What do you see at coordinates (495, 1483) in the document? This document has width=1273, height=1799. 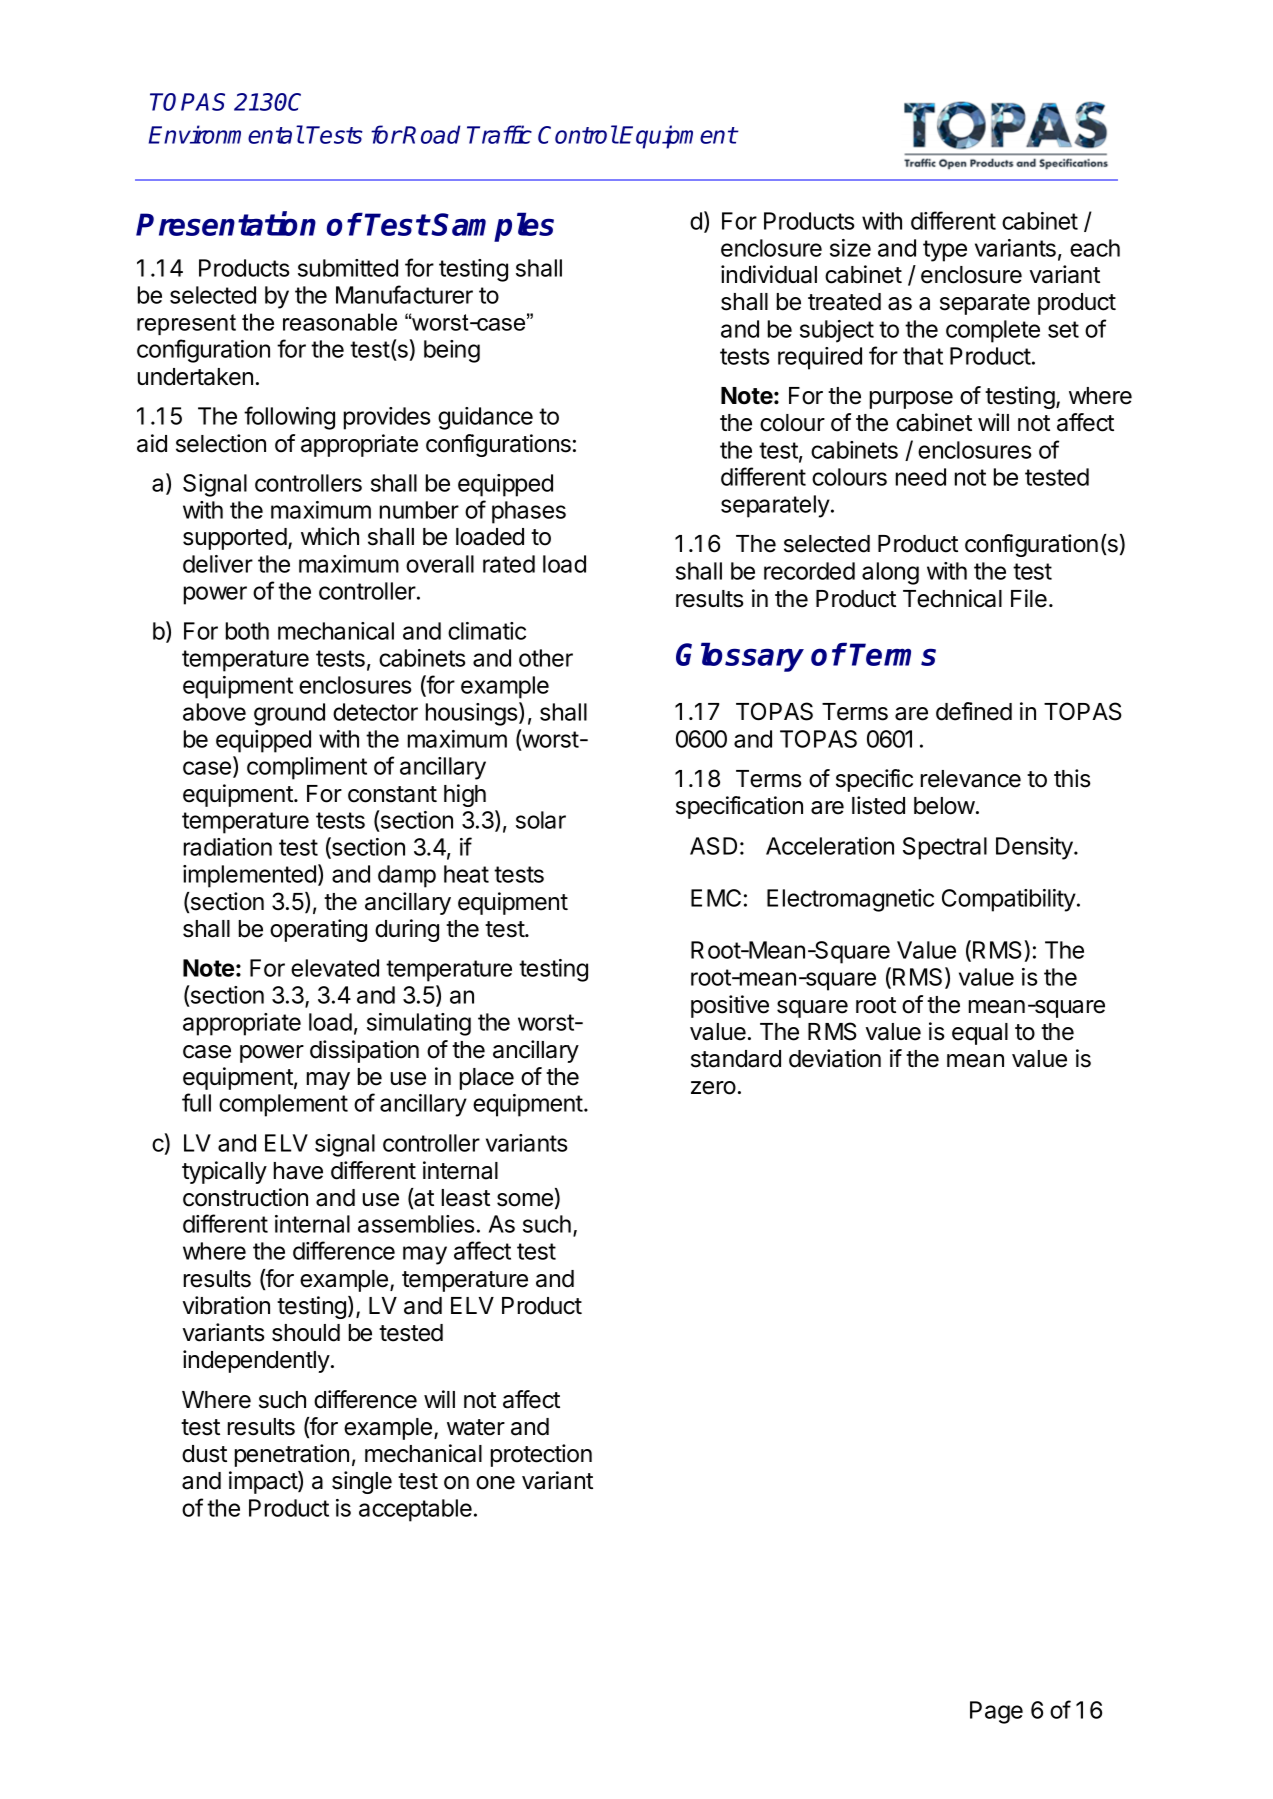 I see `one` at bounding box center [495, 1483].
